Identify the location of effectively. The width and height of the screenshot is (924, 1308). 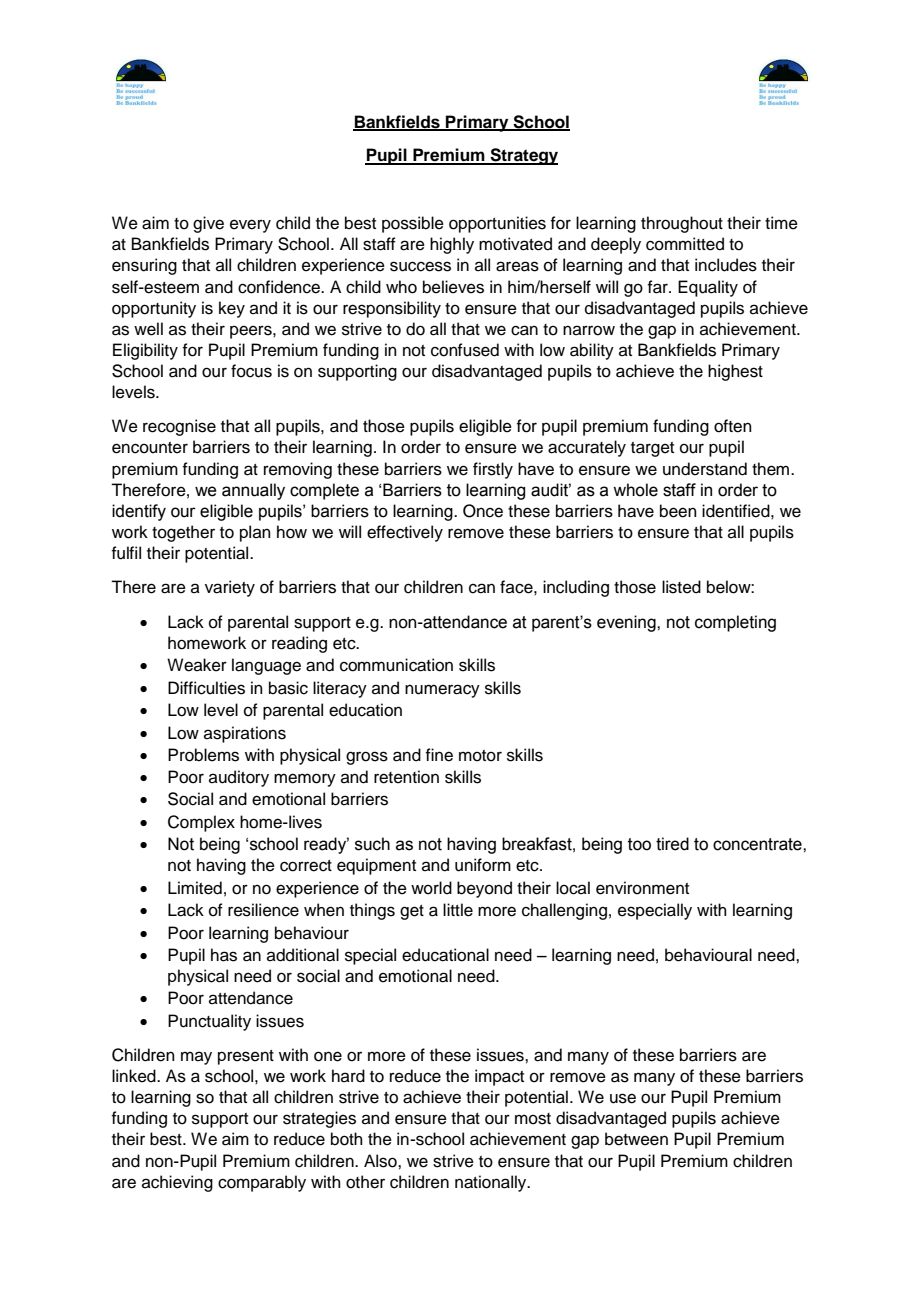
(405, 533).
